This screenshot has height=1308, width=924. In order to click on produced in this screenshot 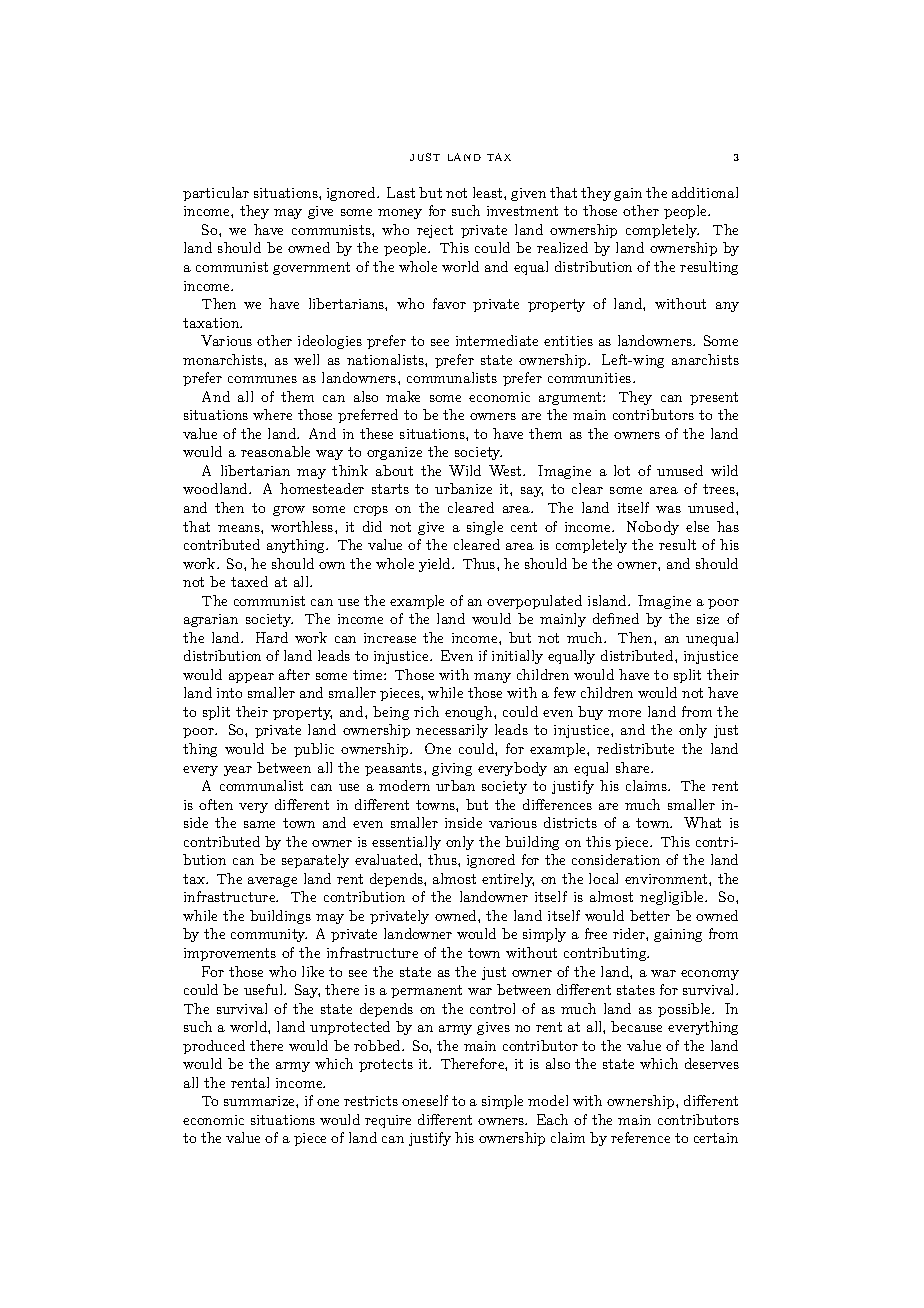, I will do `click(214, 1047)`.
